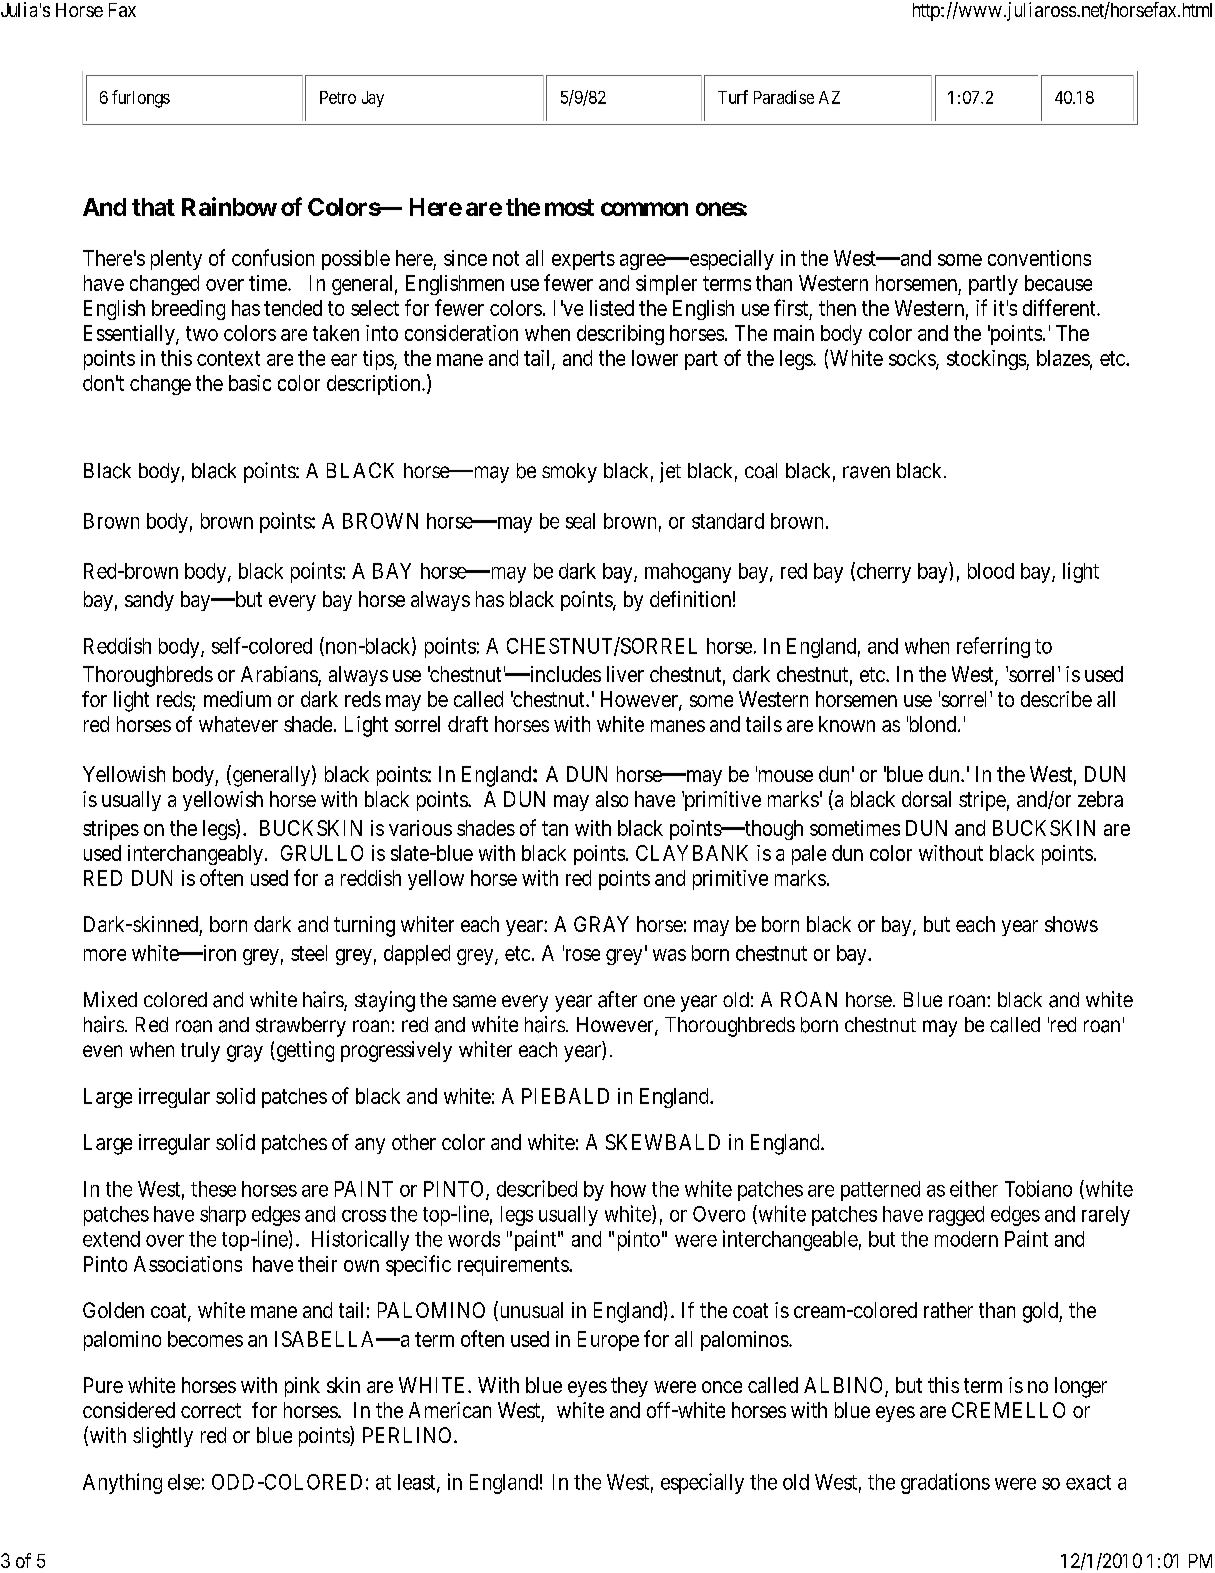 The image size is (1215, 1573). I want to click on correct, so click(211, 1410).
